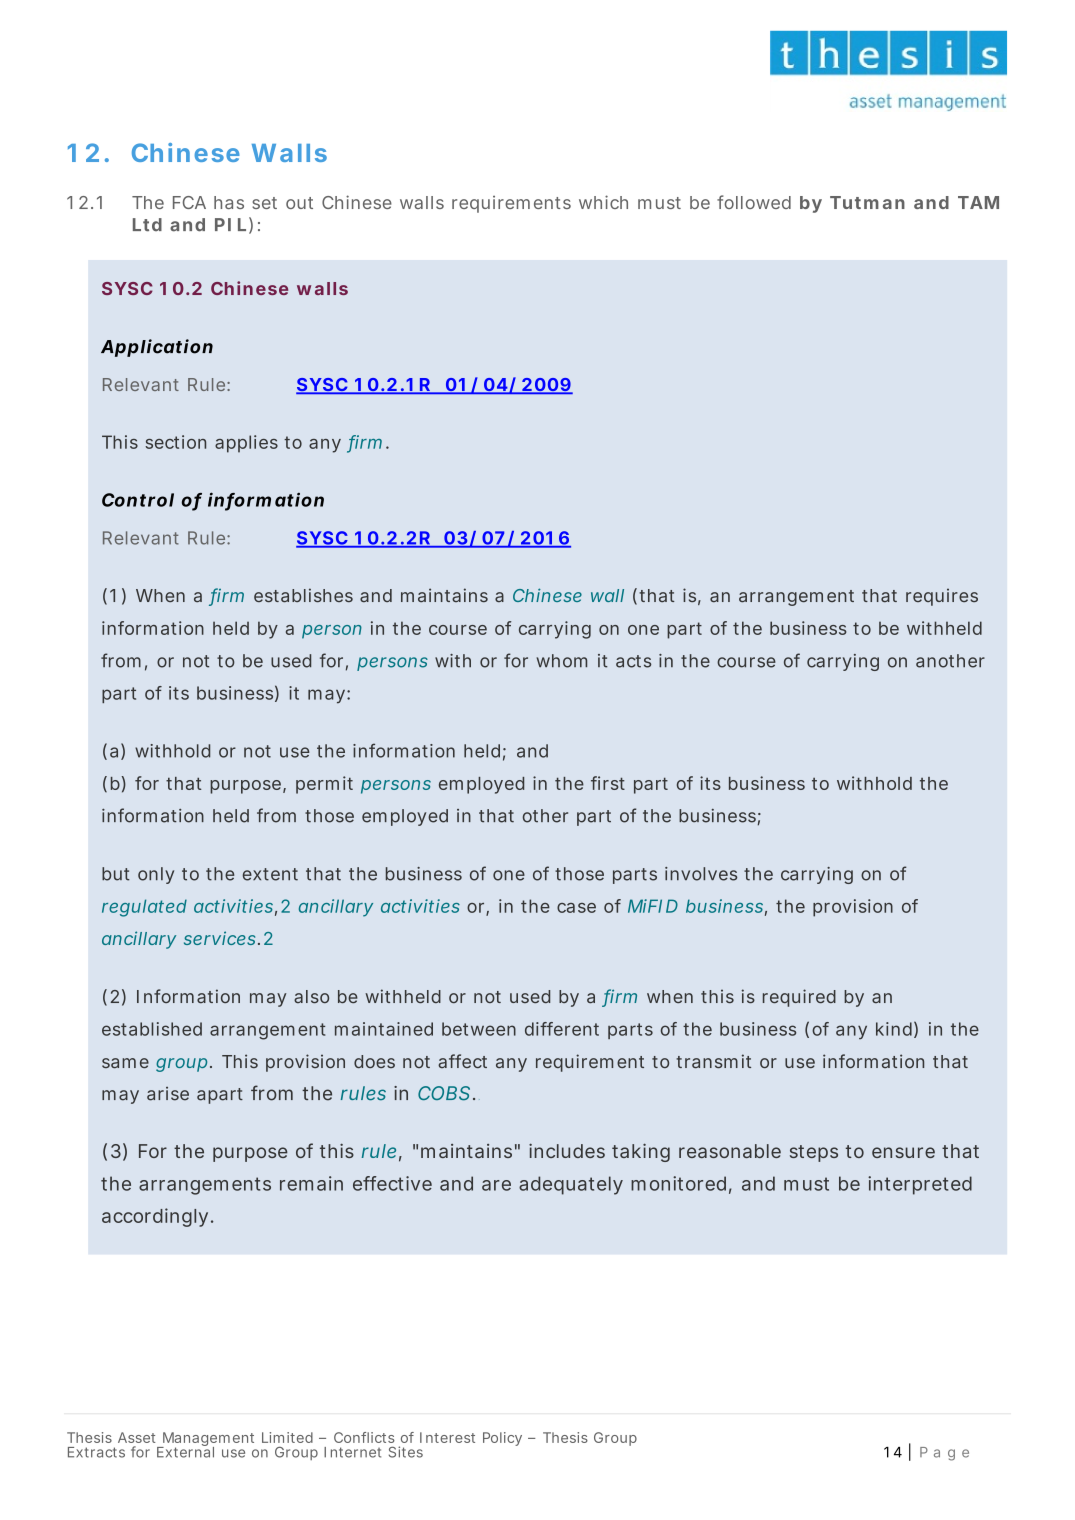 The image size is (1075, 1520). What do you see at coordinates (942, 597) in the document?
I see `requires` at bounding box center [942, 597].
